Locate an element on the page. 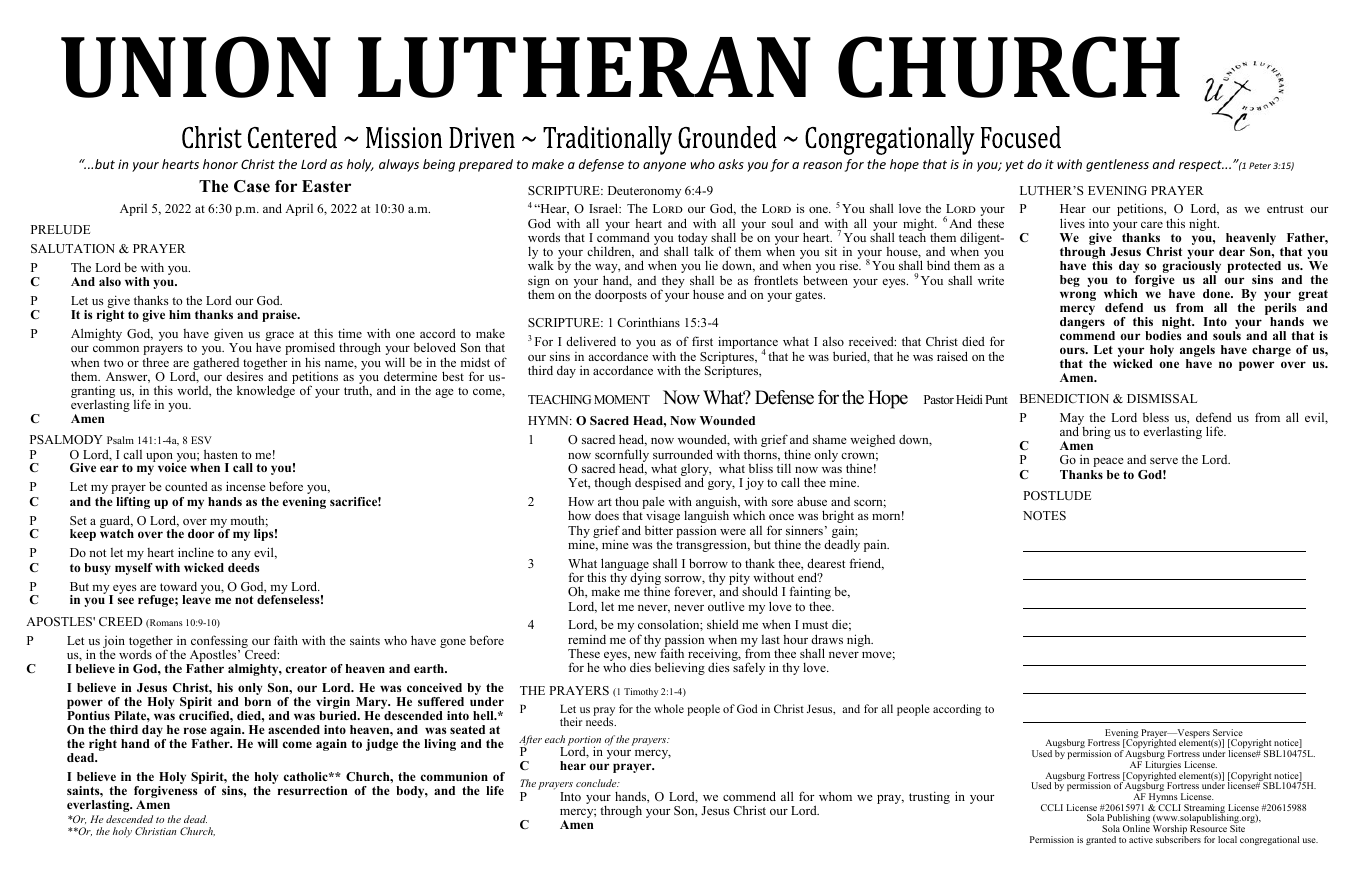 This image has height=887, width=1372. conclude is located at coordinates (597, 783).
